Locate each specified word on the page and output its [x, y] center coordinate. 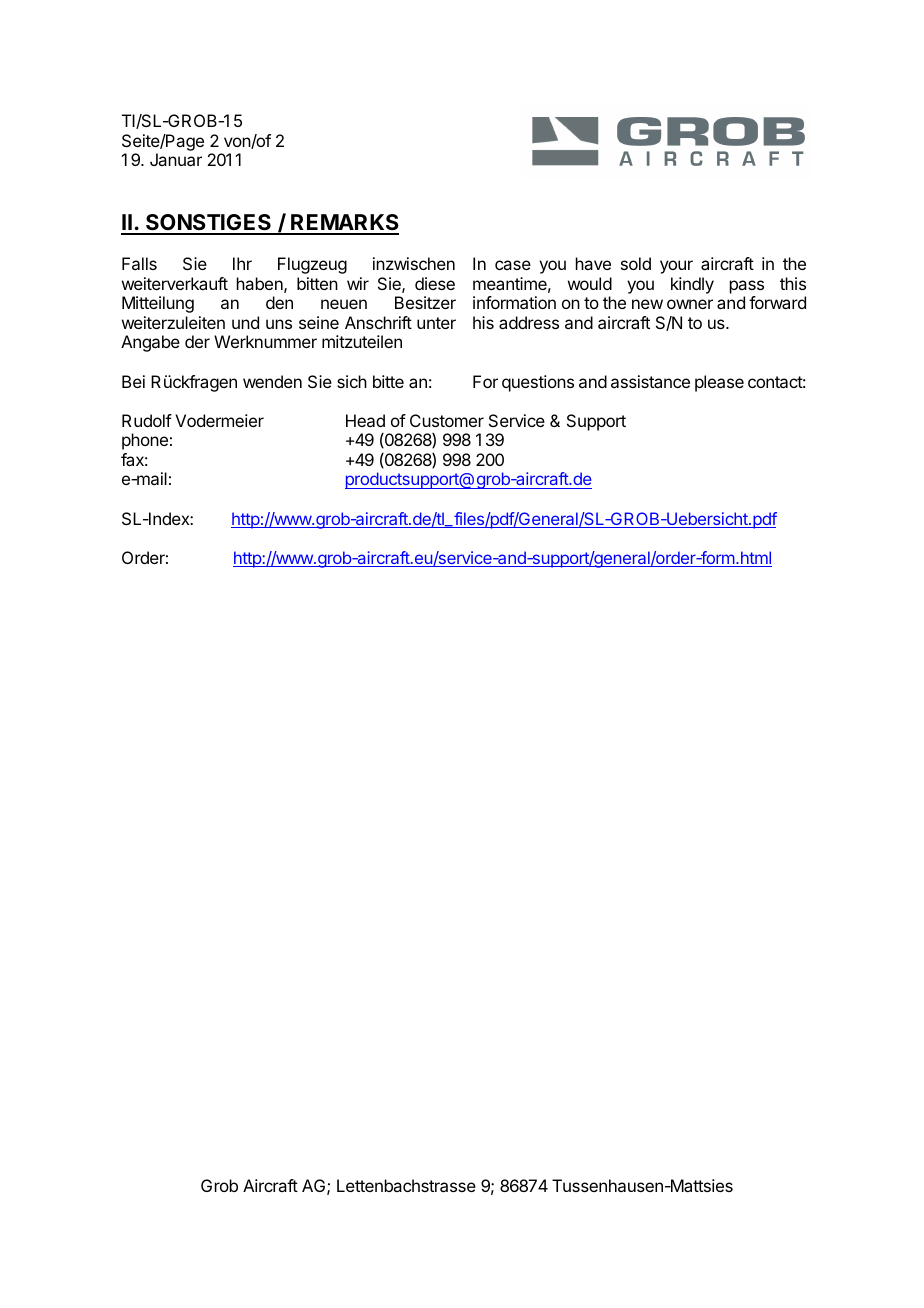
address [529, 322]
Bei [133, 381]
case [513, 265]
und [245, 322]
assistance [650, 381]
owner [690, 304]
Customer [447, 420]
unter [436, 323]
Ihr [242, 263]
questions [538, 383]
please [719, 383]
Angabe [150, 343]
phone [145, 441]
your [676, 267]
